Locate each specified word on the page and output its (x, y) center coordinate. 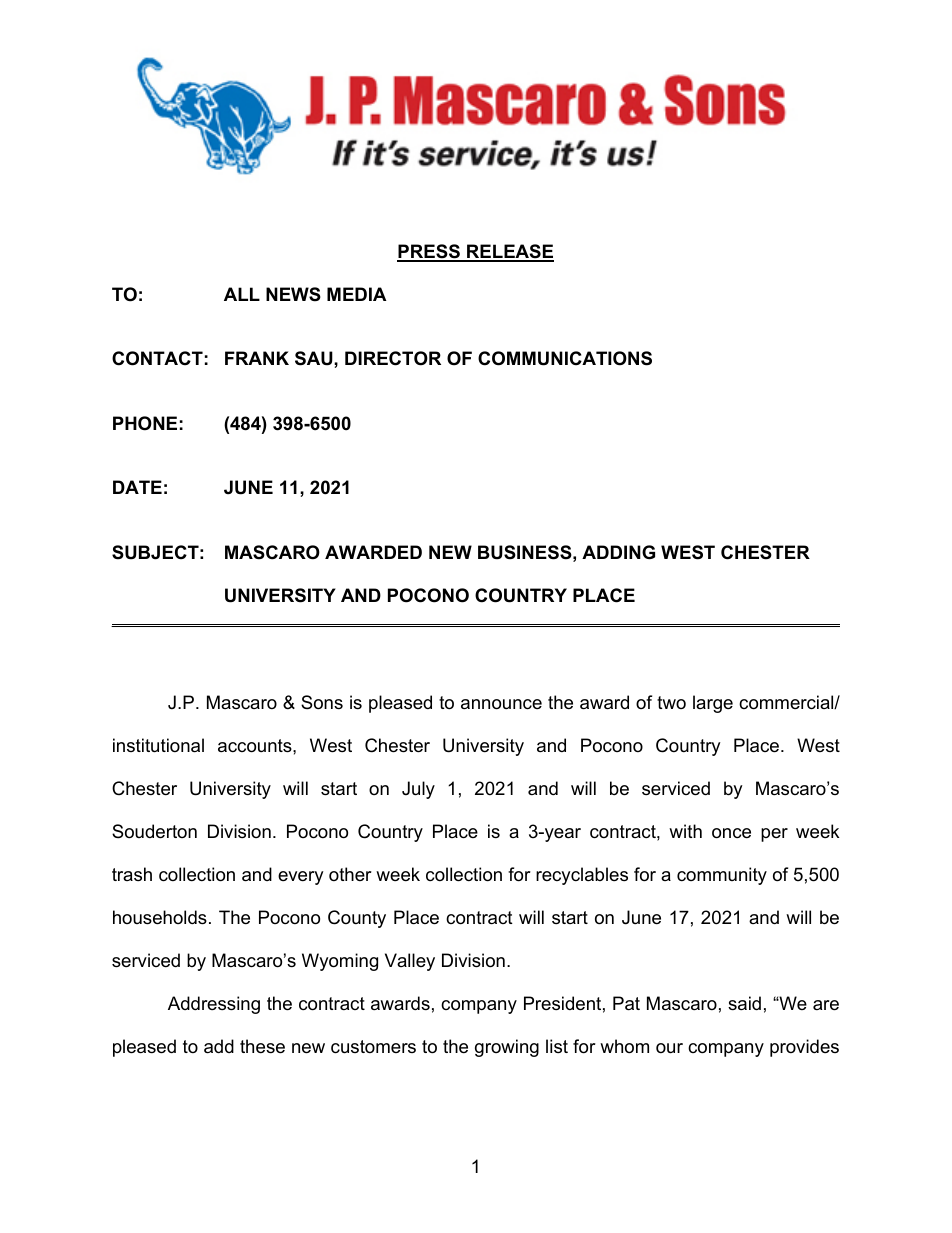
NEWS (293, 294)
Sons (322, 702)
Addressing (214, 1005)
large (713, 704)
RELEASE (509, 252)
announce (501, 704)
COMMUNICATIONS (565, 358)
